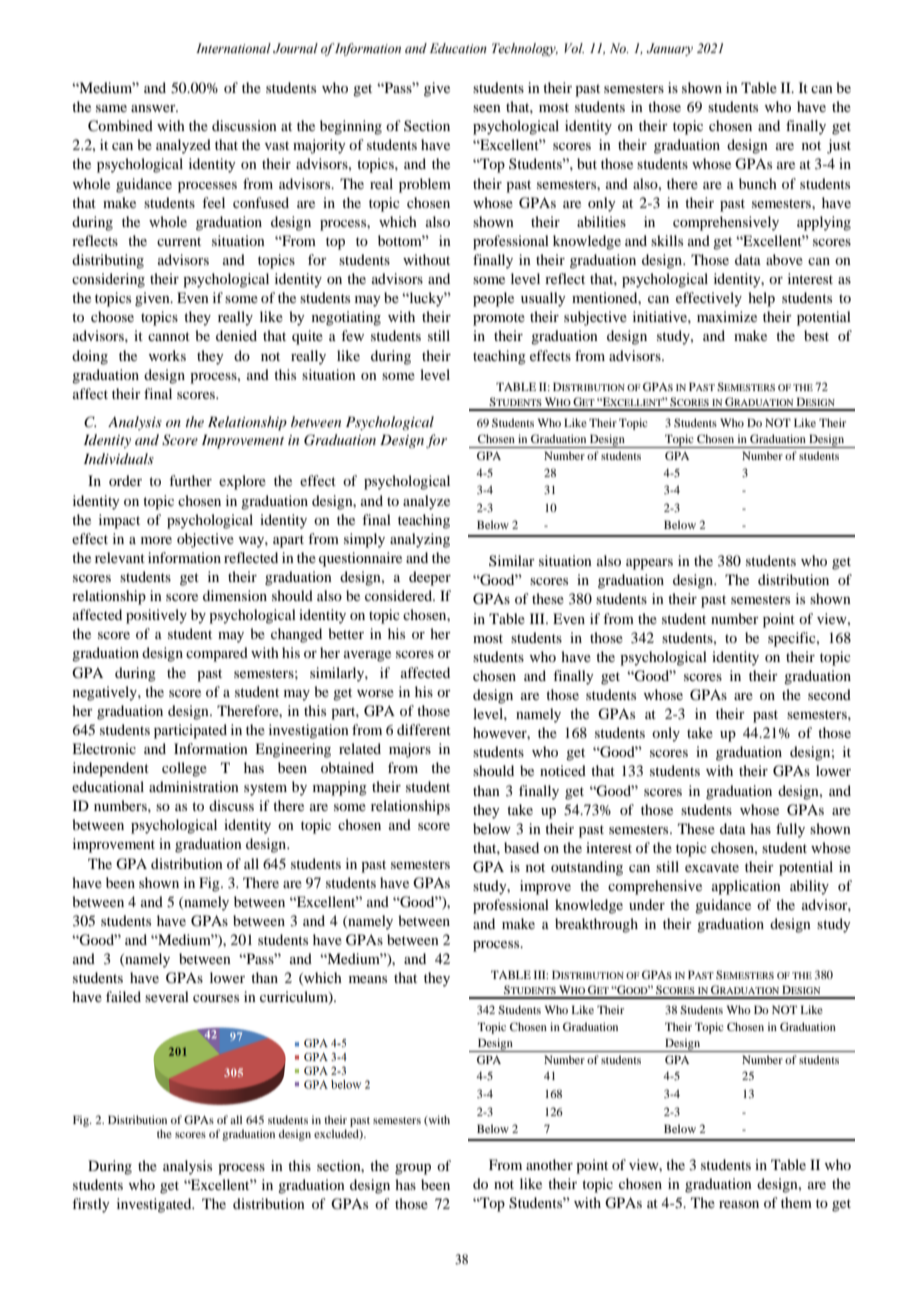 This screenshot has height=1308, width=924. What do you see at coordinates (413, 1169) in the screenshot?
I see `group` at bounding box center [413, 1169].
